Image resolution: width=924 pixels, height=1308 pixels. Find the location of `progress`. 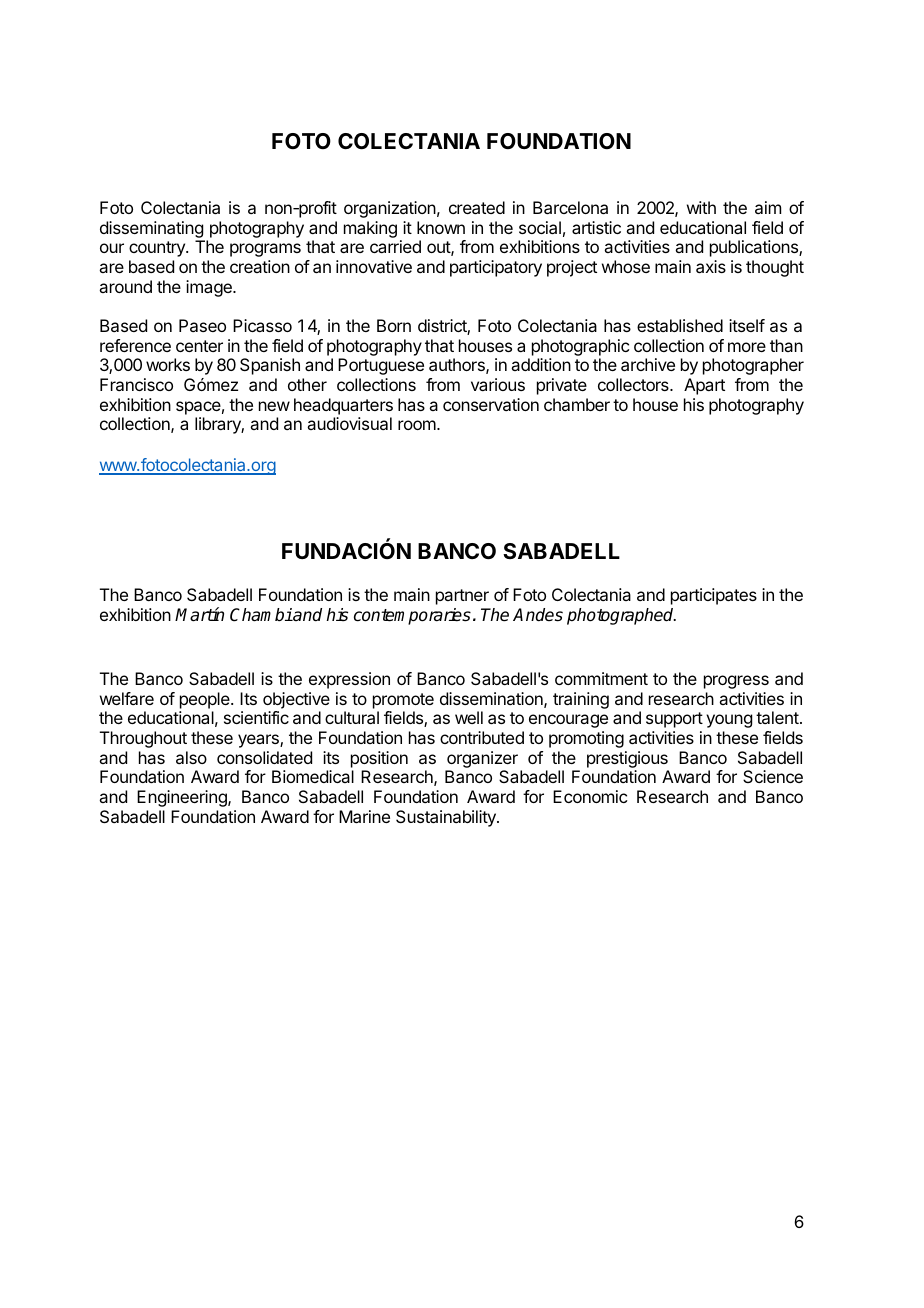

progress is located at coordinates (736, 682).
